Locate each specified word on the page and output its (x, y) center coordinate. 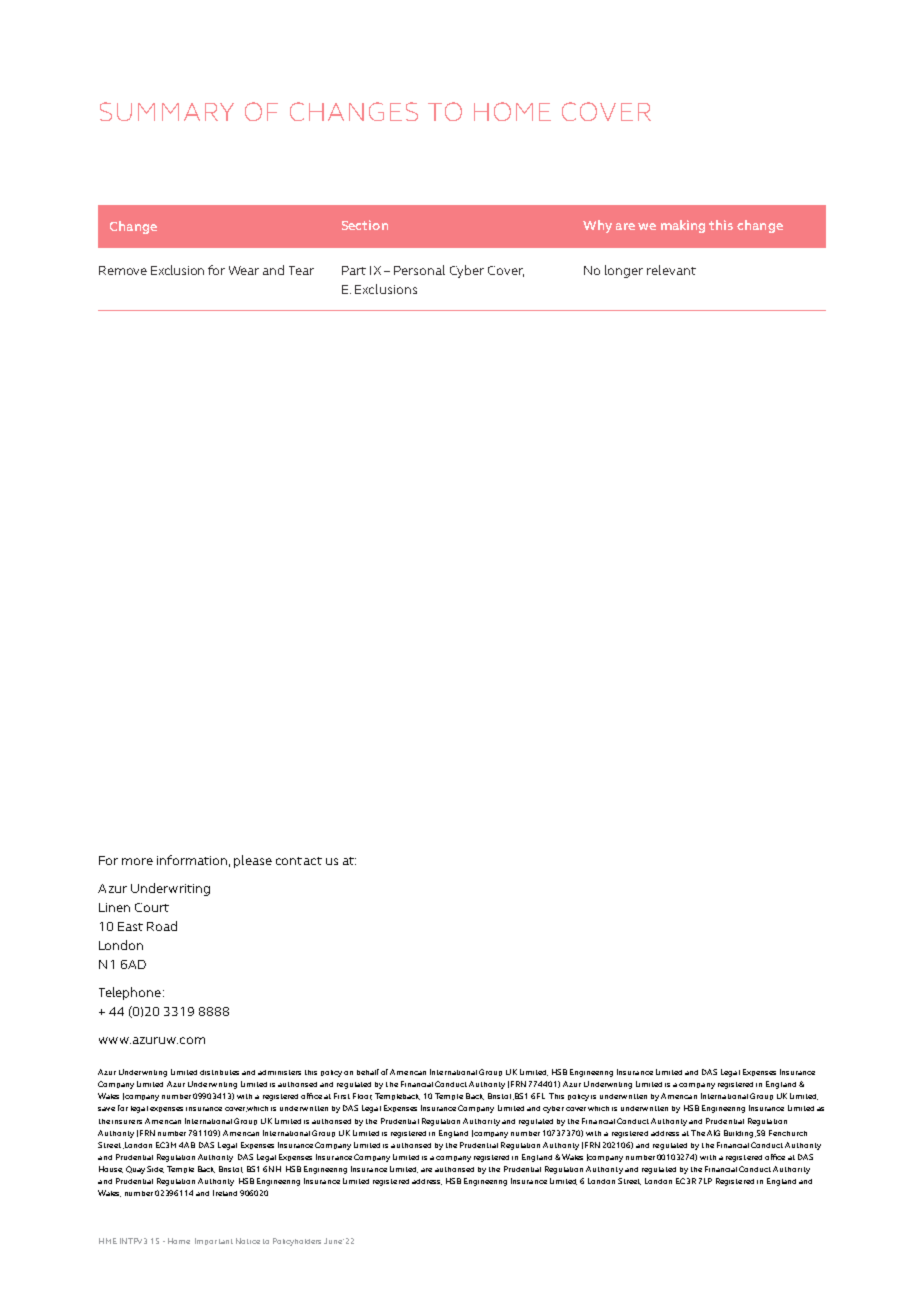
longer (624, 271)
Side (155, 1169)
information (192, 860)
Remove (123, 270)
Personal (419, 270)
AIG (713, 1133)
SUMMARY (167, 111)
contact (299, 861)
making (683, 226)
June (333, 1241)
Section (365, 225)
